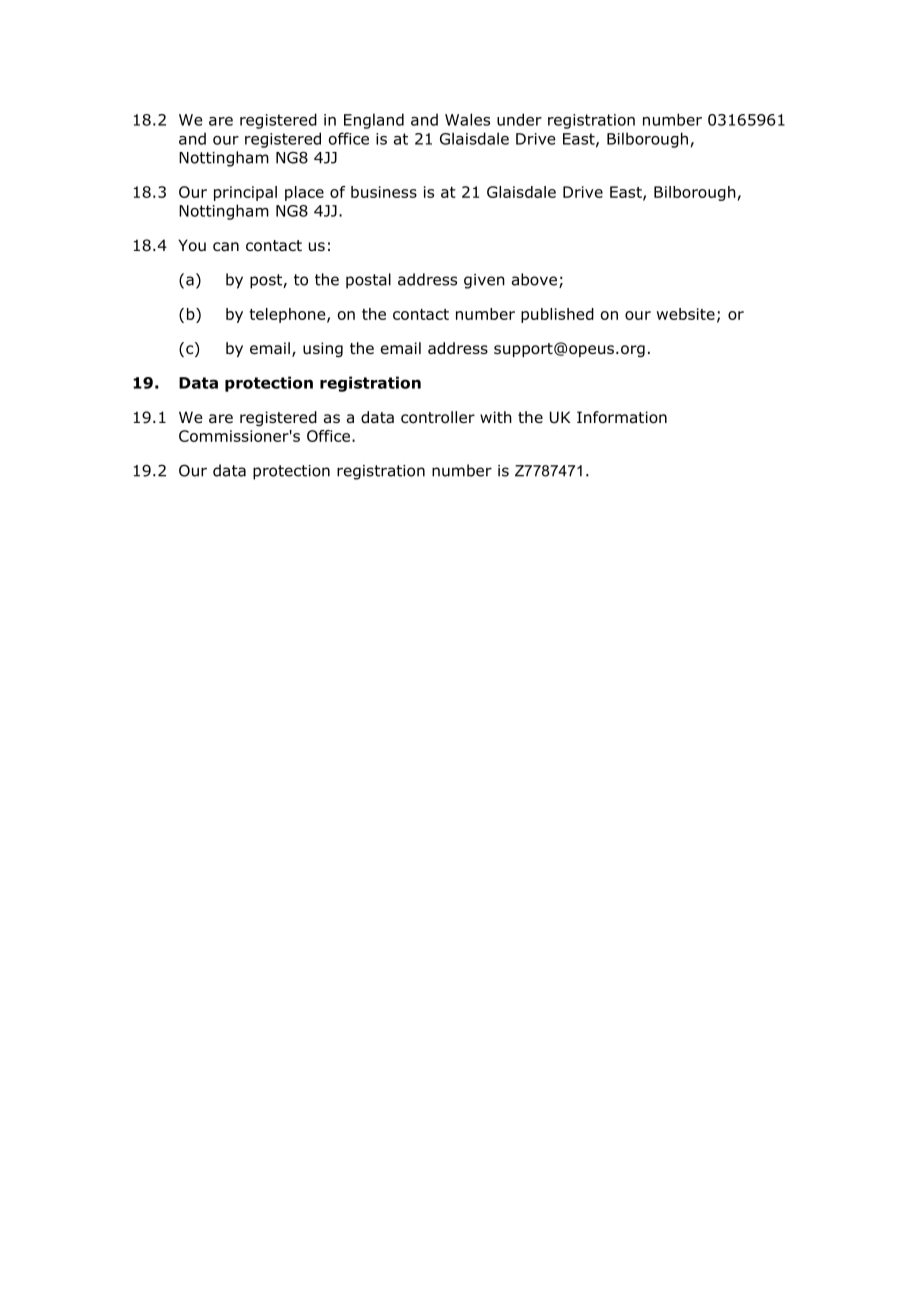 The height and width of the document is (1307, 924). What do you see at coordinates (519, 119) in the document?
I see `under` at bounding box center [519, 119].
